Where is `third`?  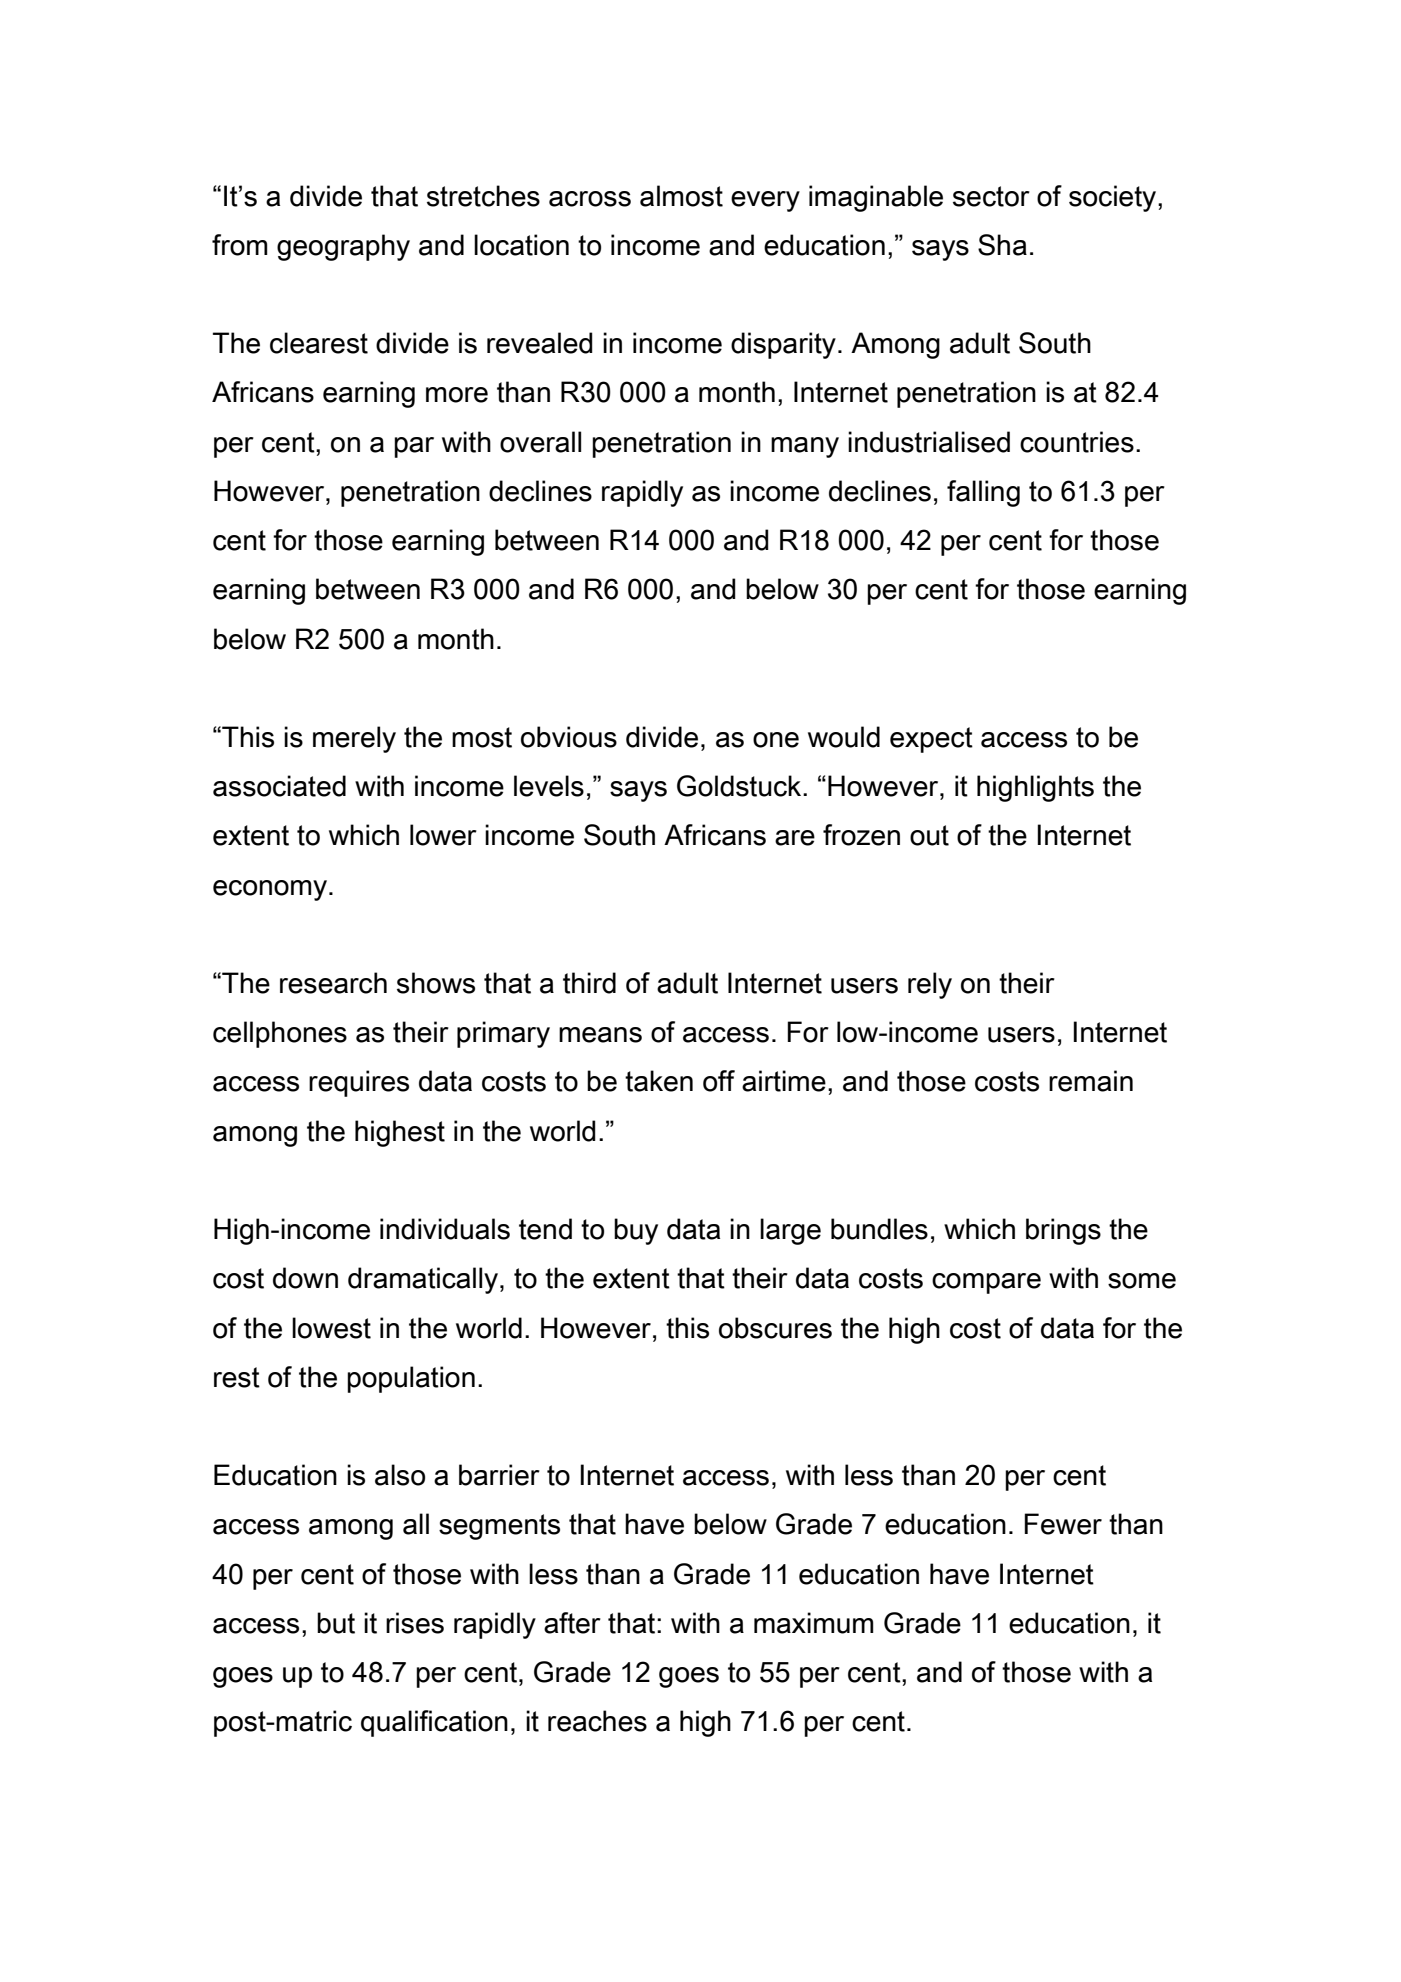 third is located at coordinates (589, 983).
